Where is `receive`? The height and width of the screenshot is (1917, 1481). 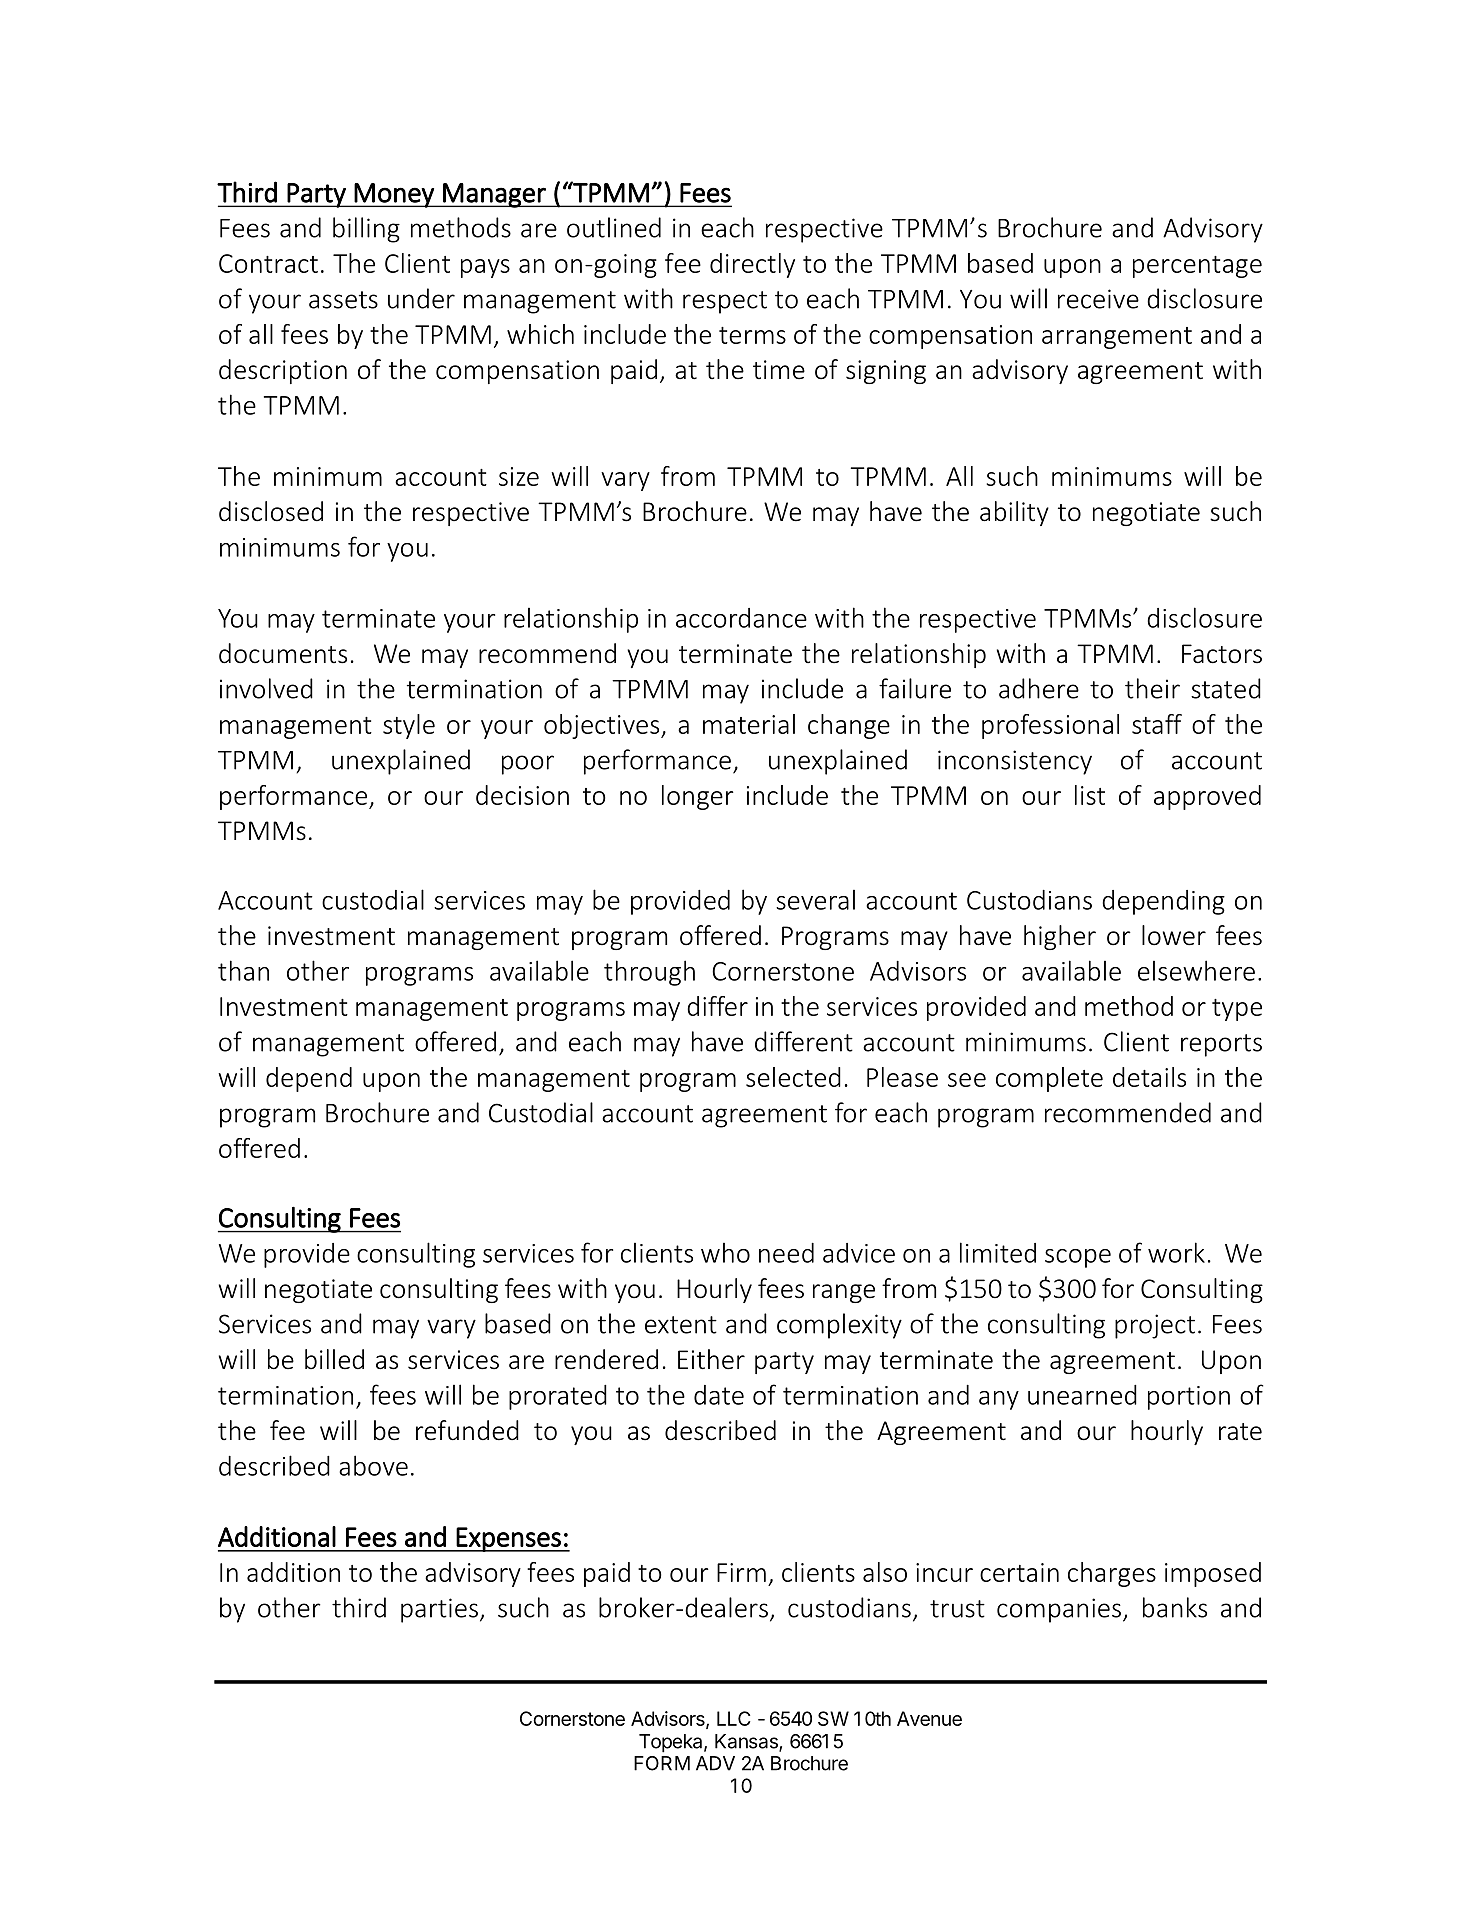 receive is located at coordinates (1098, 299).
